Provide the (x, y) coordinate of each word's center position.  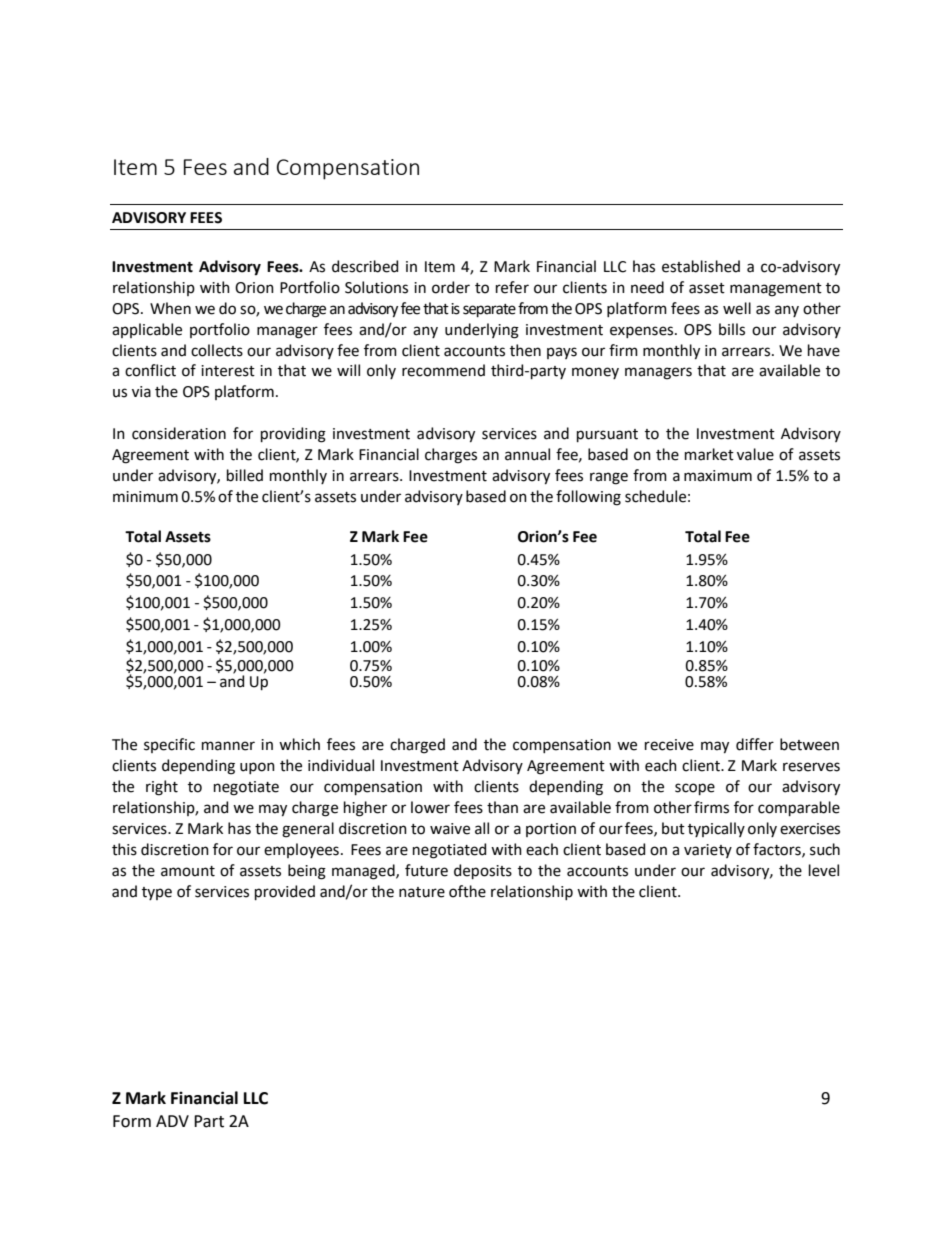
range (609, 478)
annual (527, 454)
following (588, 498)
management (776, 290)
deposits (483, 871)
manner (228, 746)
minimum (145, 497)
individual (341, 765)
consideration (179, 433)
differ (755, 744)
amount (188, 871)
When (170, 308)
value (755, 454)
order (451, 287)
